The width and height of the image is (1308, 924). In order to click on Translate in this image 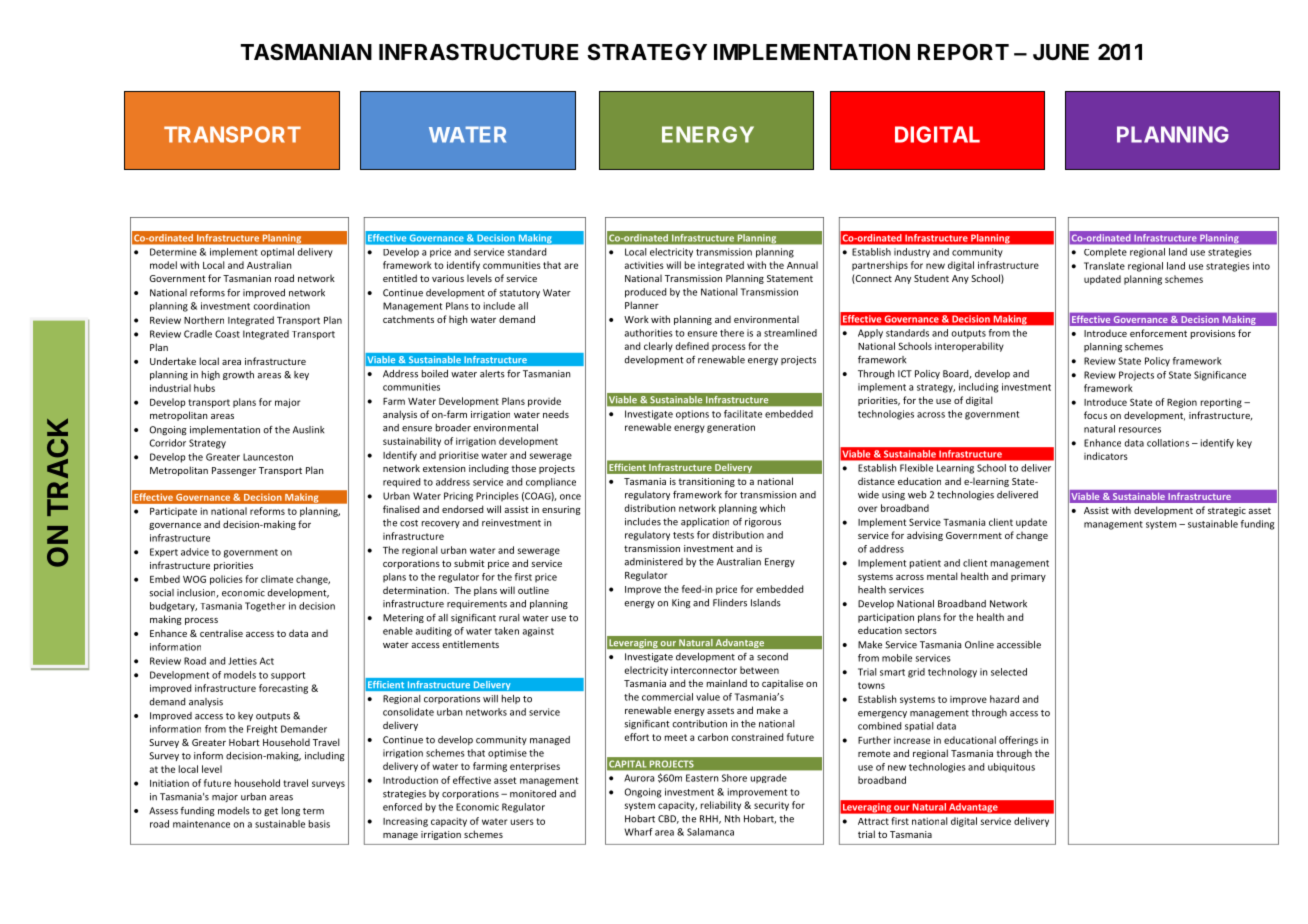, I will do `click(1104, 266)`.
